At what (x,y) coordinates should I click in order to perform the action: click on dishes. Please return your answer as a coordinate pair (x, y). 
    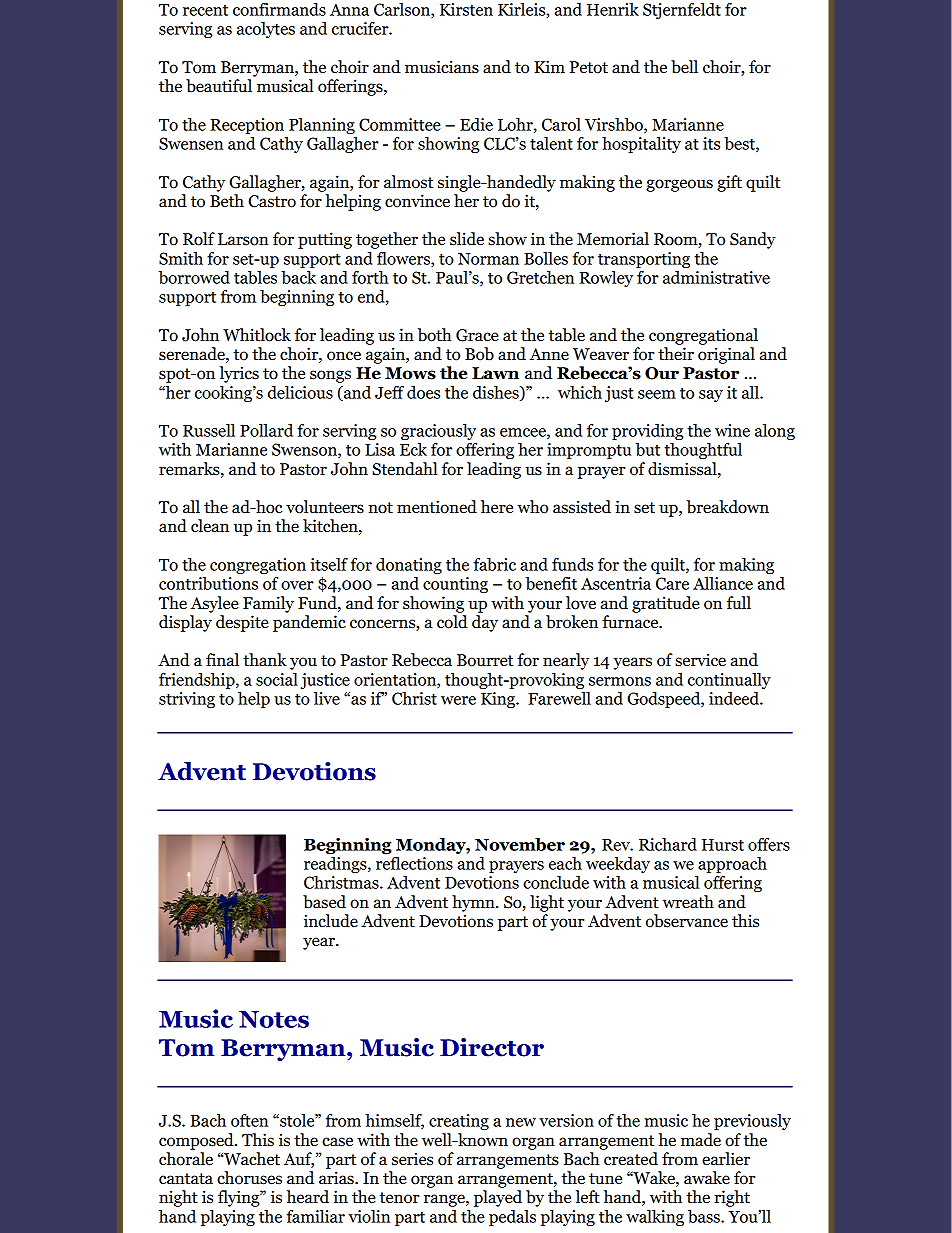
    Looking at the image, I should click on (497, 393).
